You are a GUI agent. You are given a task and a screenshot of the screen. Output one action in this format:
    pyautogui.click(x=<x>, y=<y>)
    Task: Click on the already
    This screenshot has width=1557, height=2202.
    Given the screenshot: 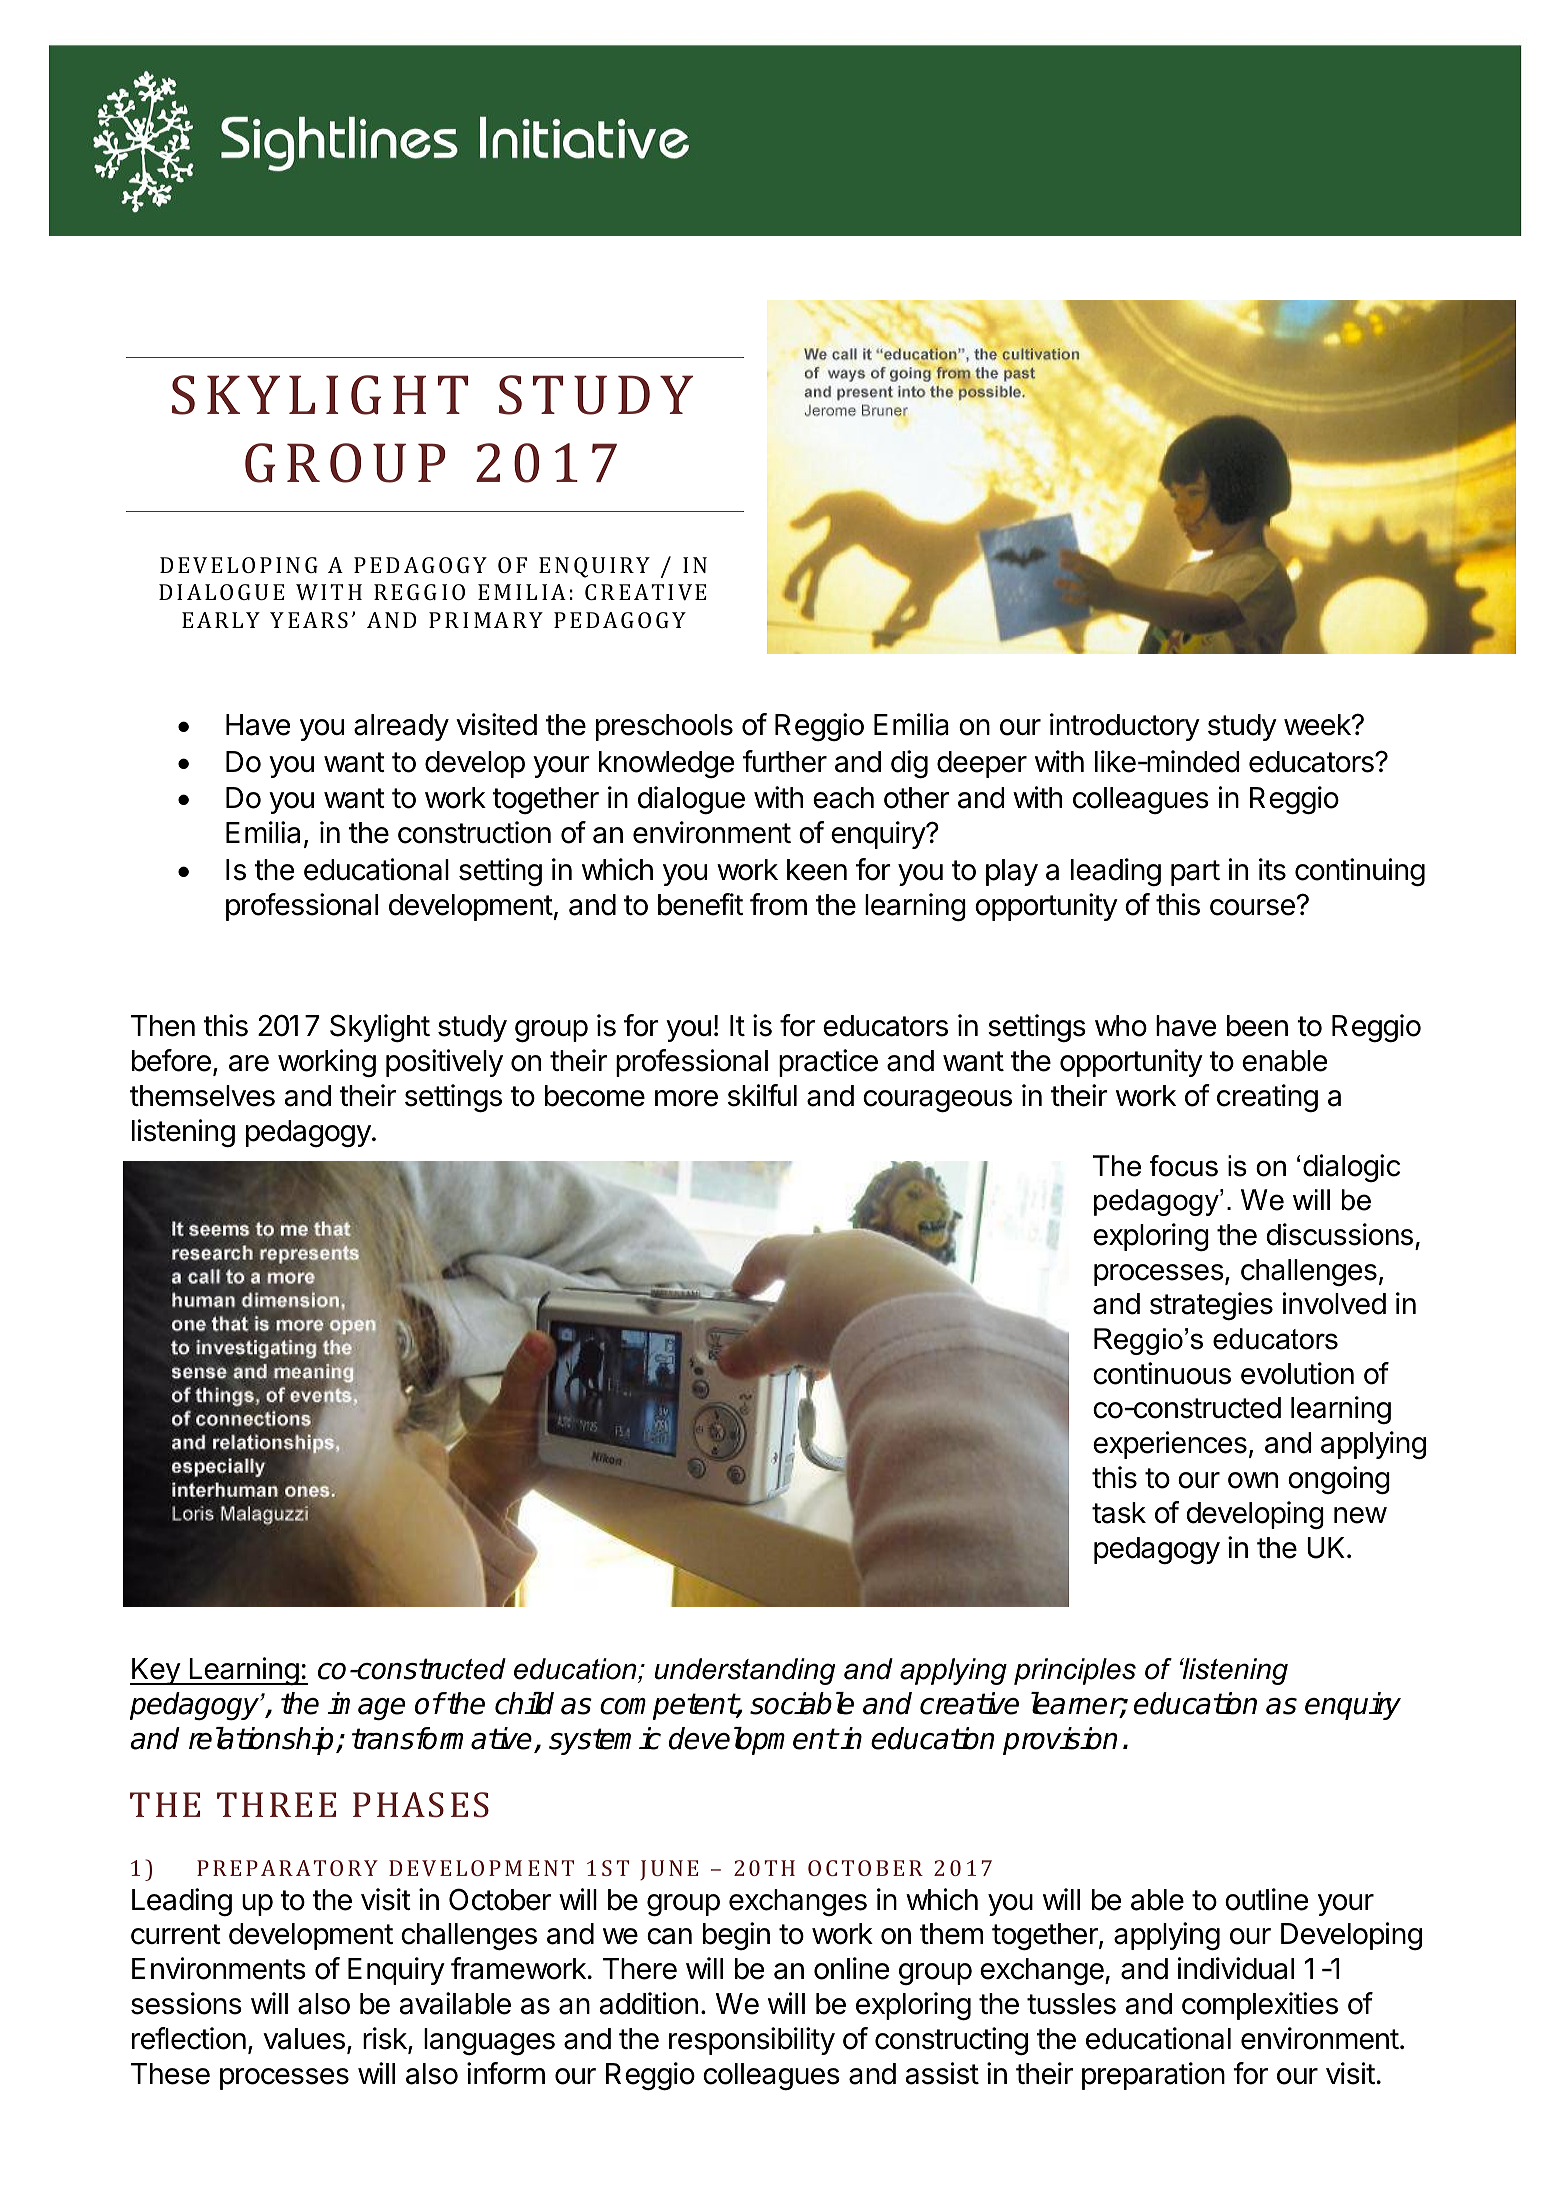 What is the action you would take?
    pyautogui.click(x=401, y=727)
